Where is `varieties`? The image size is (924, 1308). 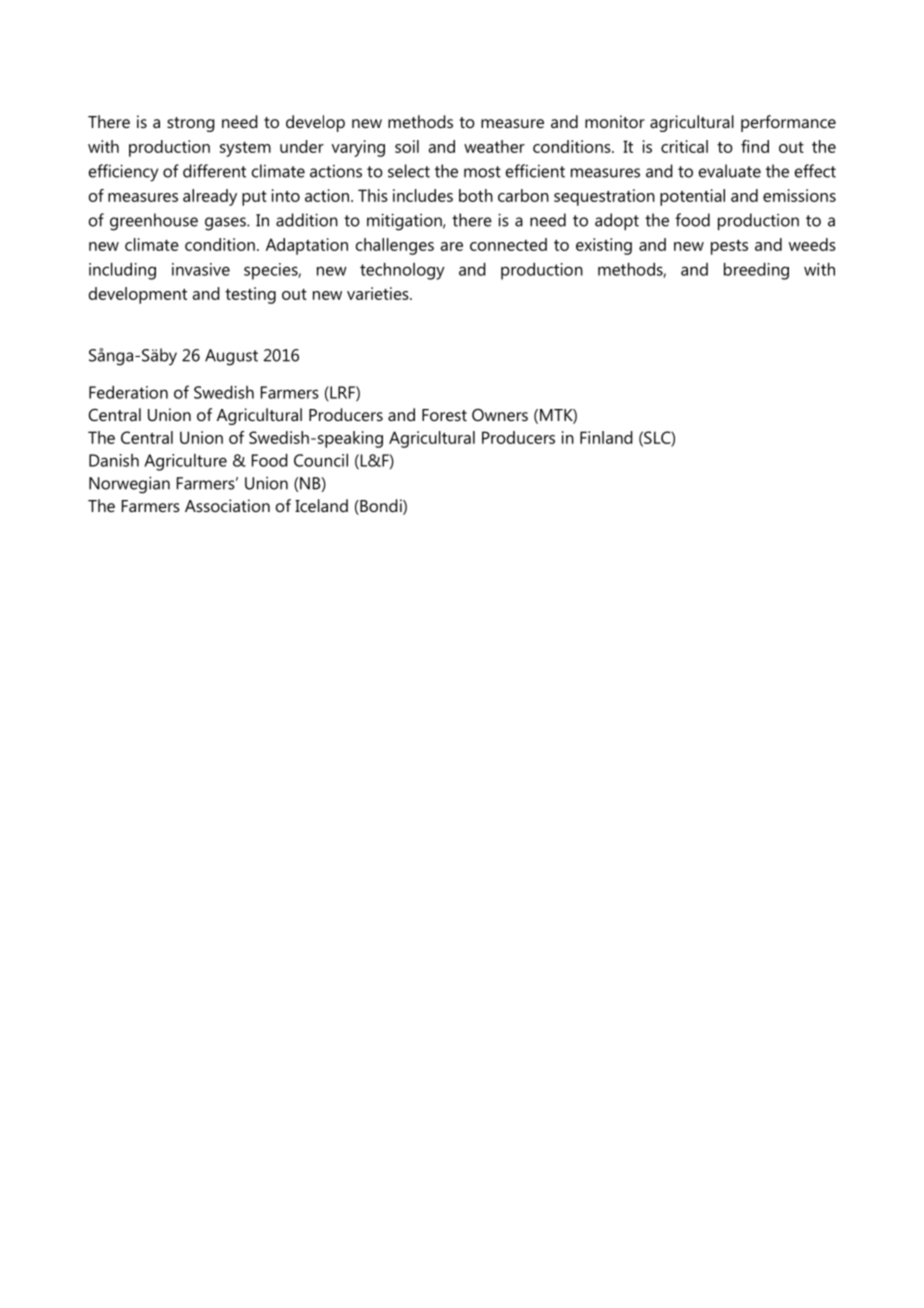
varieties is located at coordinates (379, 293).
